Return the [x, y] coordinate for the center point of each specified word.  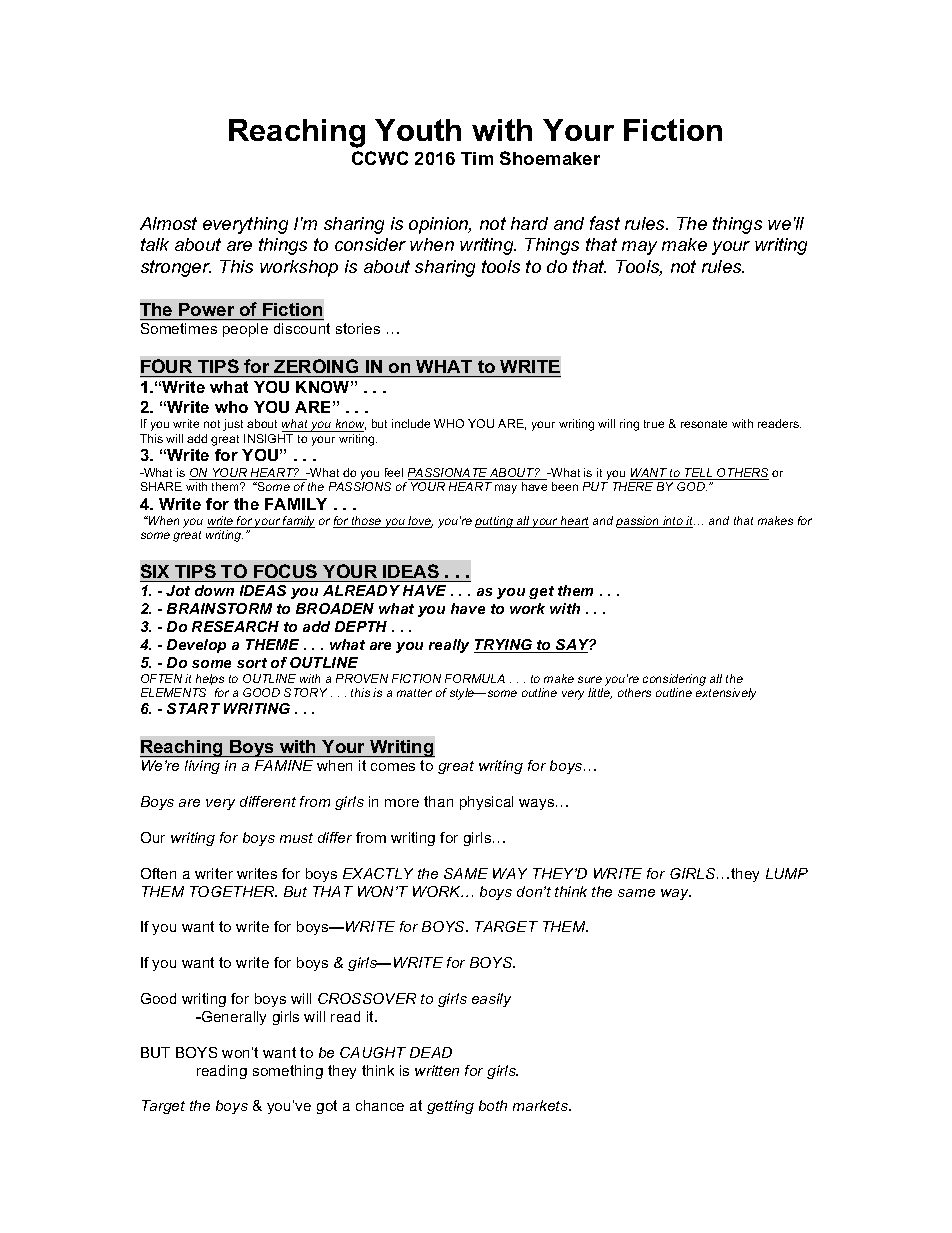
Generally [233, 1018]
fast [605, 223]
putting [495, 522]
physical [486, 803]
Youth [418, 130]
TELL [699, 474]
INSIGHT [268, 438]
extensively [726, 694]
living [202, 767]
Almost [168, 223]
